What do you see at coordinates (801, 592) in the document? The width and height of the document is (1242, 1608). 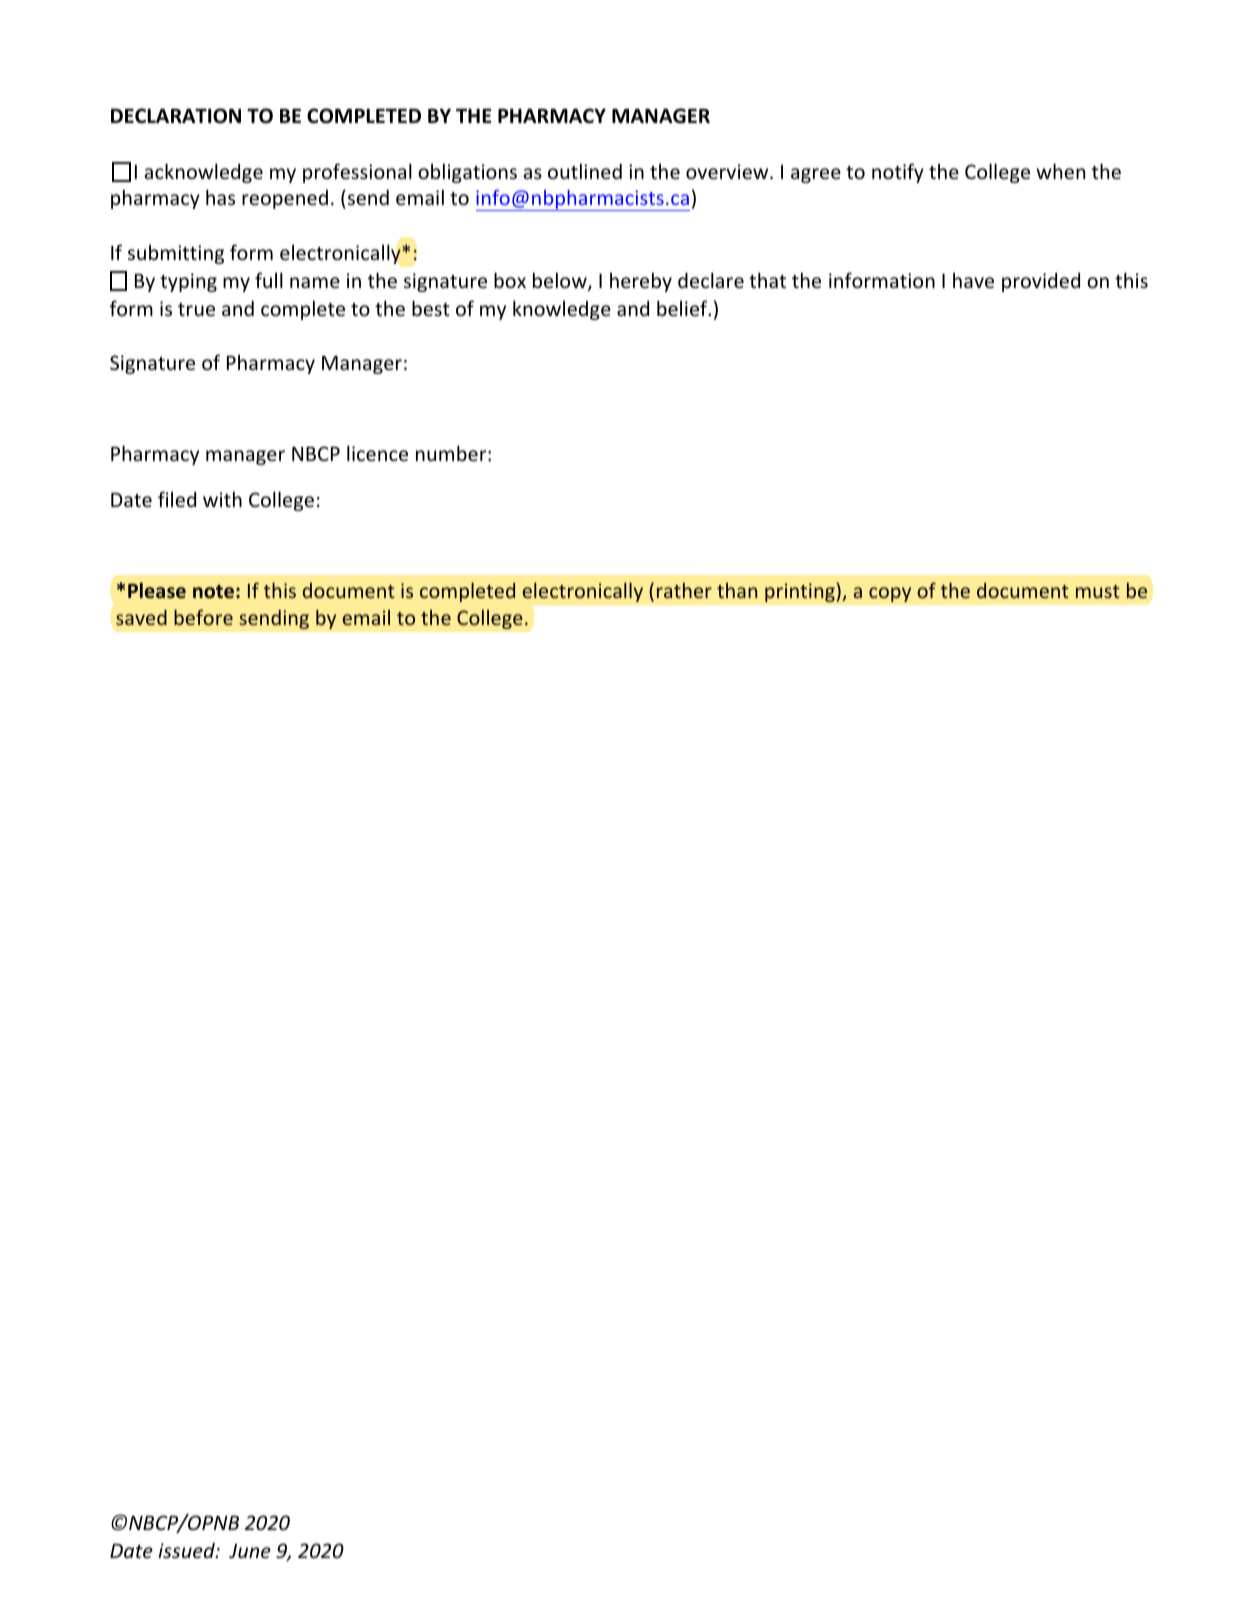 I see `printing` at bounding box center [801, 592].
